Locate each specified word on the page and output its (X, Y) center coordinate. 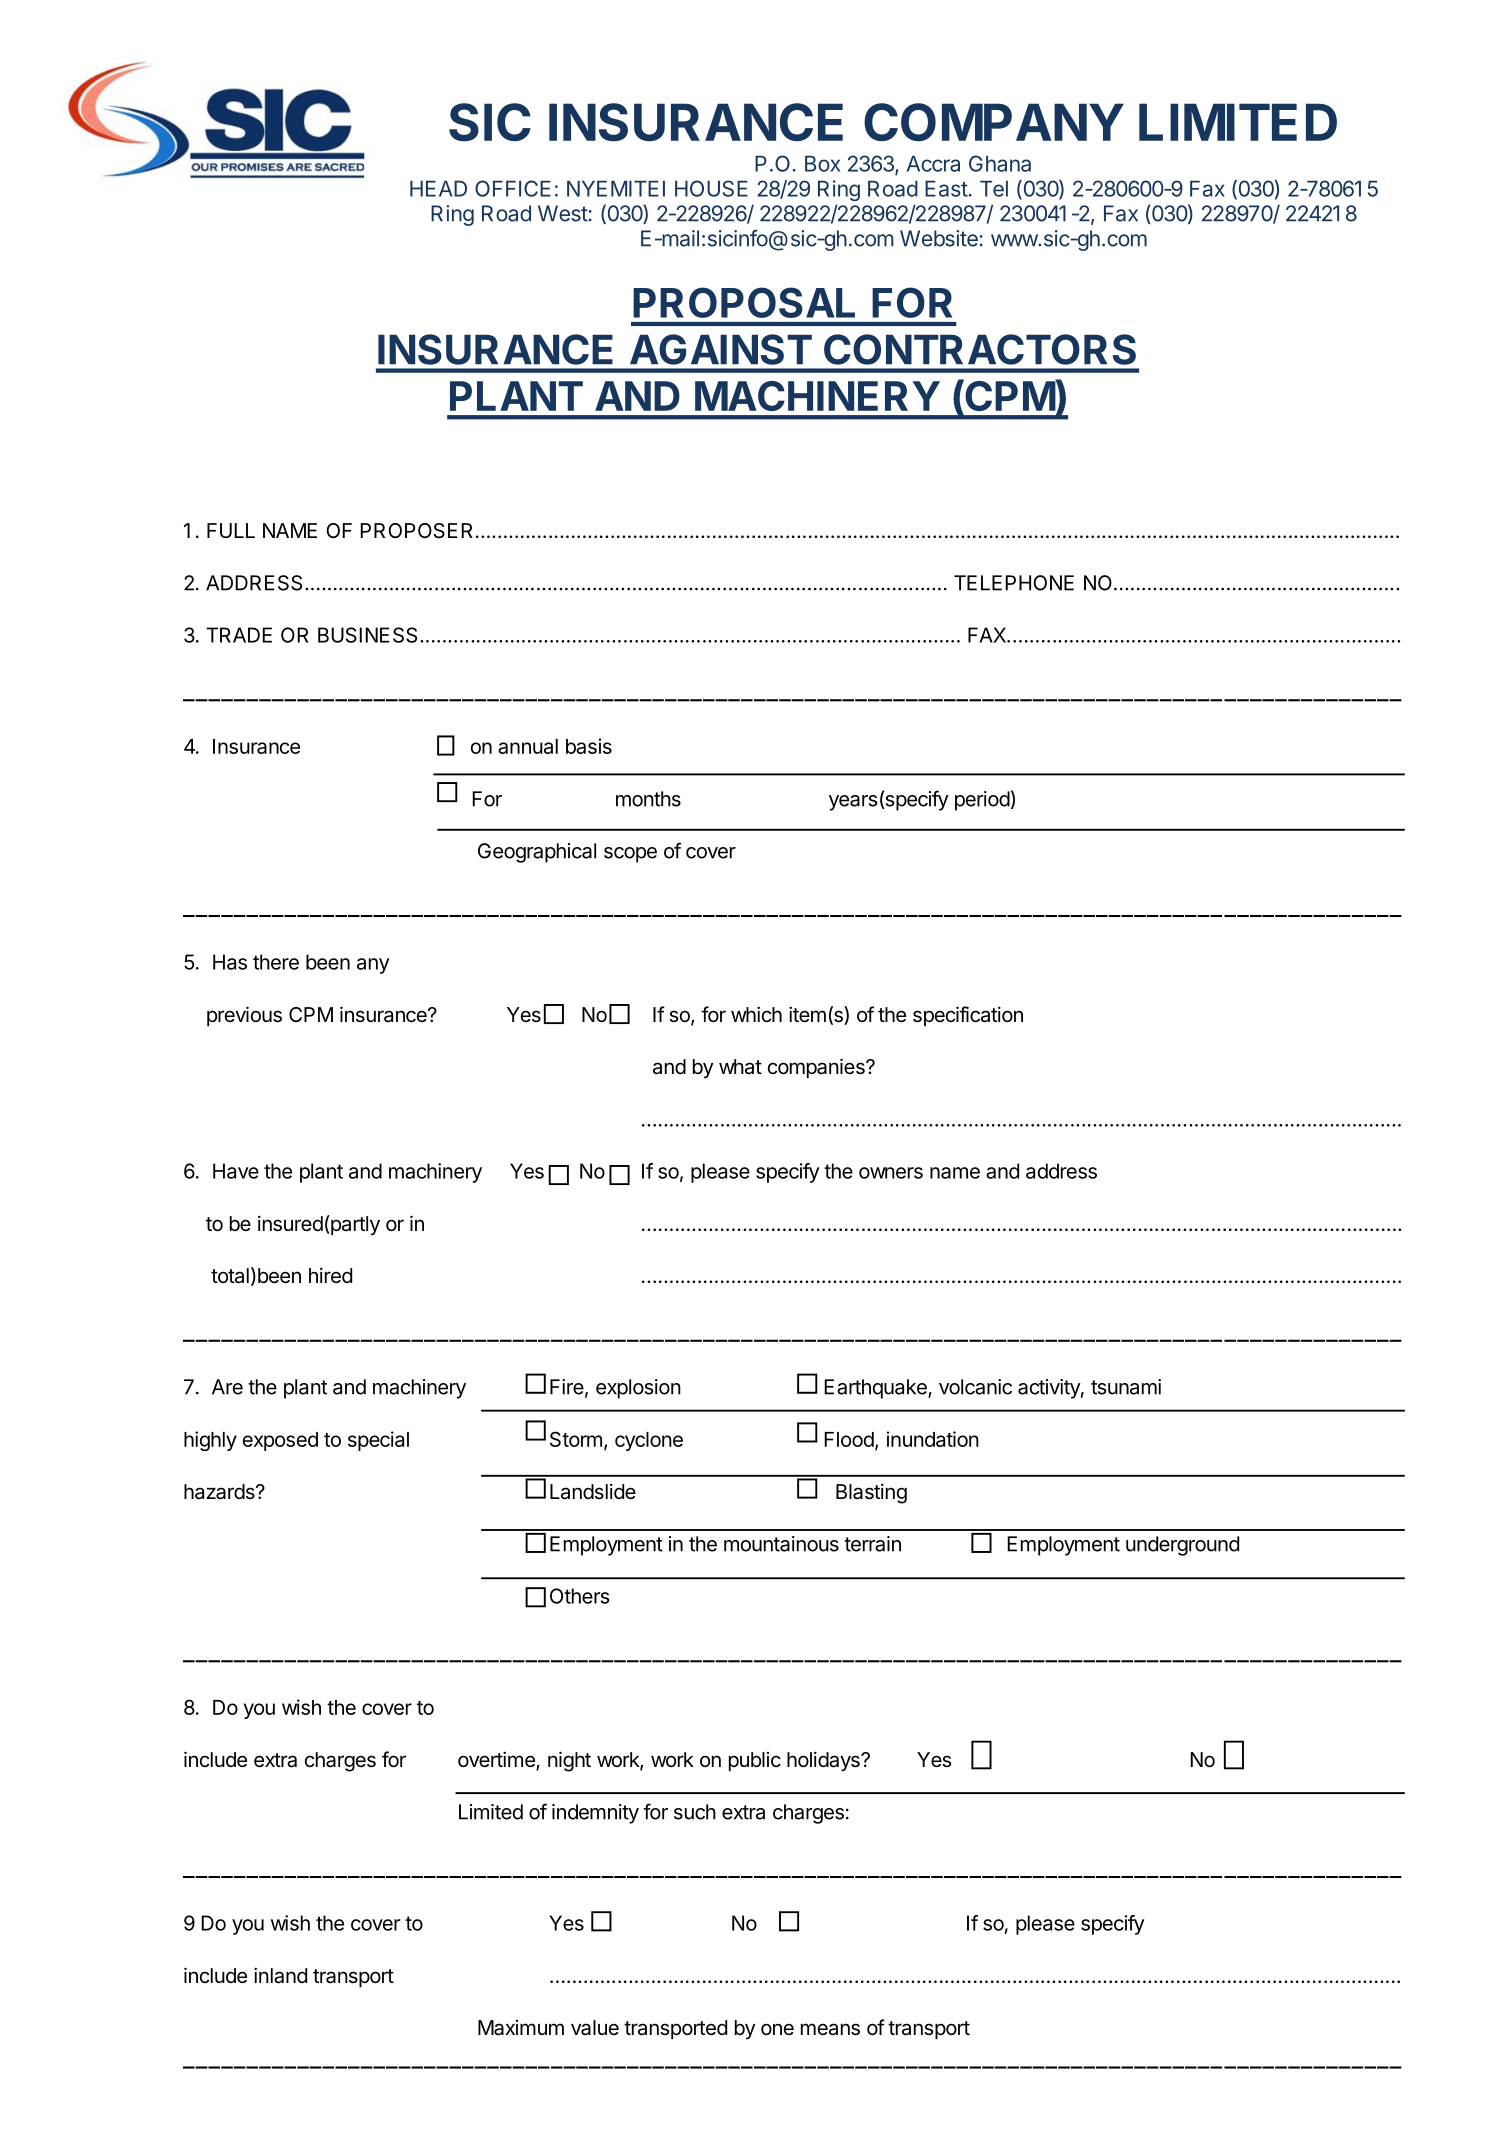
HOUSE (711, 188)
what (740, 1067)
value (595, 2028)
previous (244, 1016)
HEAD (438, 188)
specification (968, 1016)
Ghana (1000, 163)
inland (280, 1975)
